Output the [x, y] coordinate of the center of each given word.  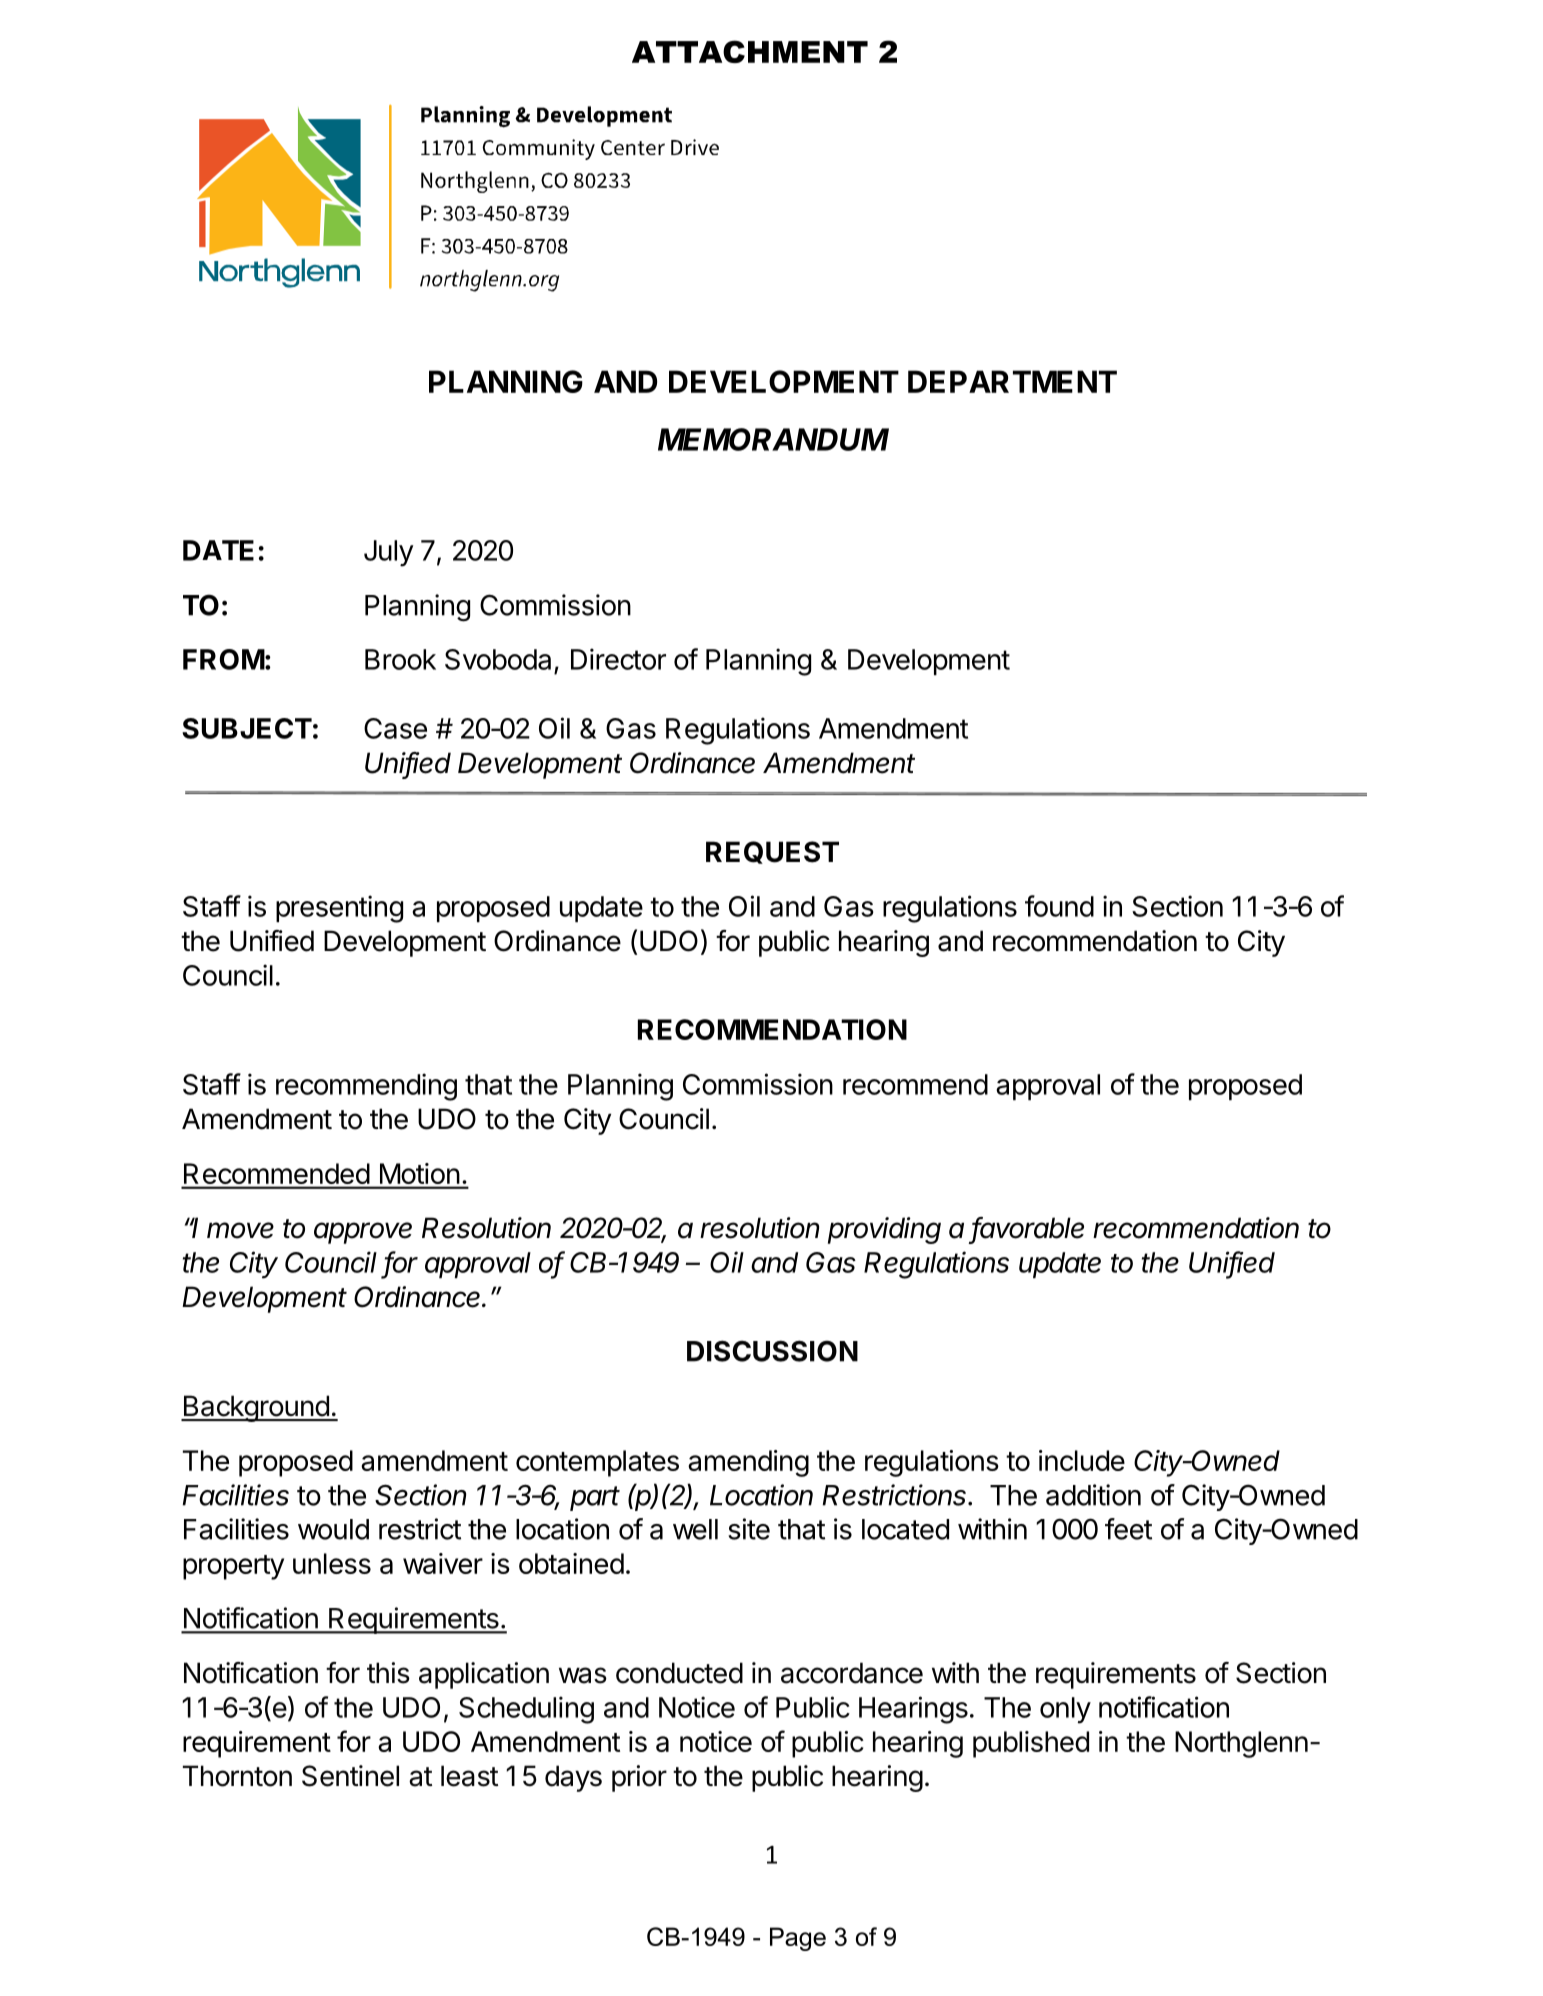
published [1031, 1744]
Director [618, 659]
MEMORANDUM [773, 439]
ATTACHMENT [750, 51]
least [469, 1776]
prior [639, 1778]
